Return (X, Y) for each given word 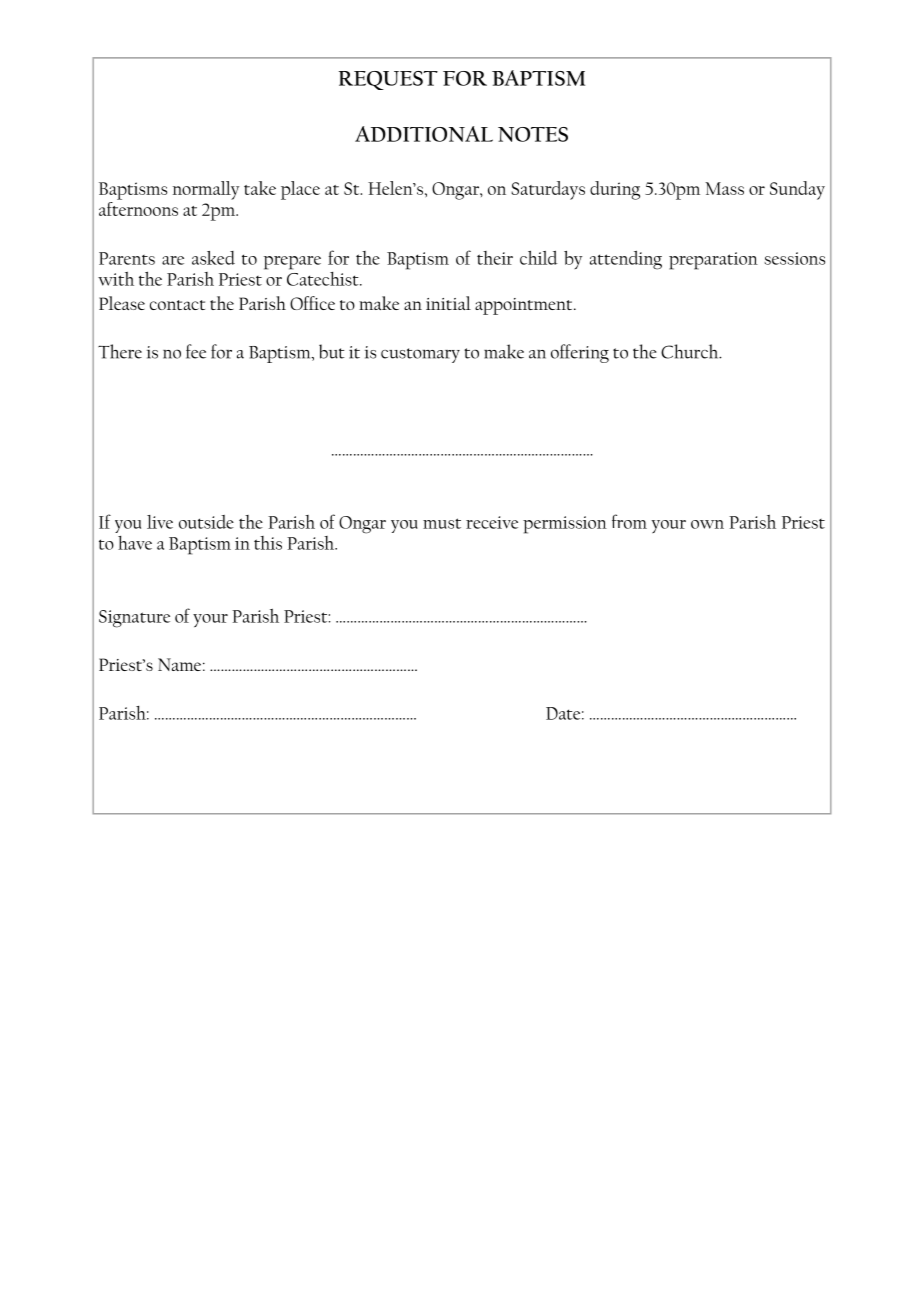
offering (580, 353)
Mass (724, 188)
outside (206, 522)
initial (448, 303)
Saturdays (548, 190)
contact (177, 305)
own (707, 524)
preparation (713, 261)
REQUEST (388, 80)
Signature (134, 619)
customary (420, 355)
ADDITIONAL (424, 134)
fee (196, 351)
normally (206, 190)
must (442, 523)
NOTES (533, 134)
